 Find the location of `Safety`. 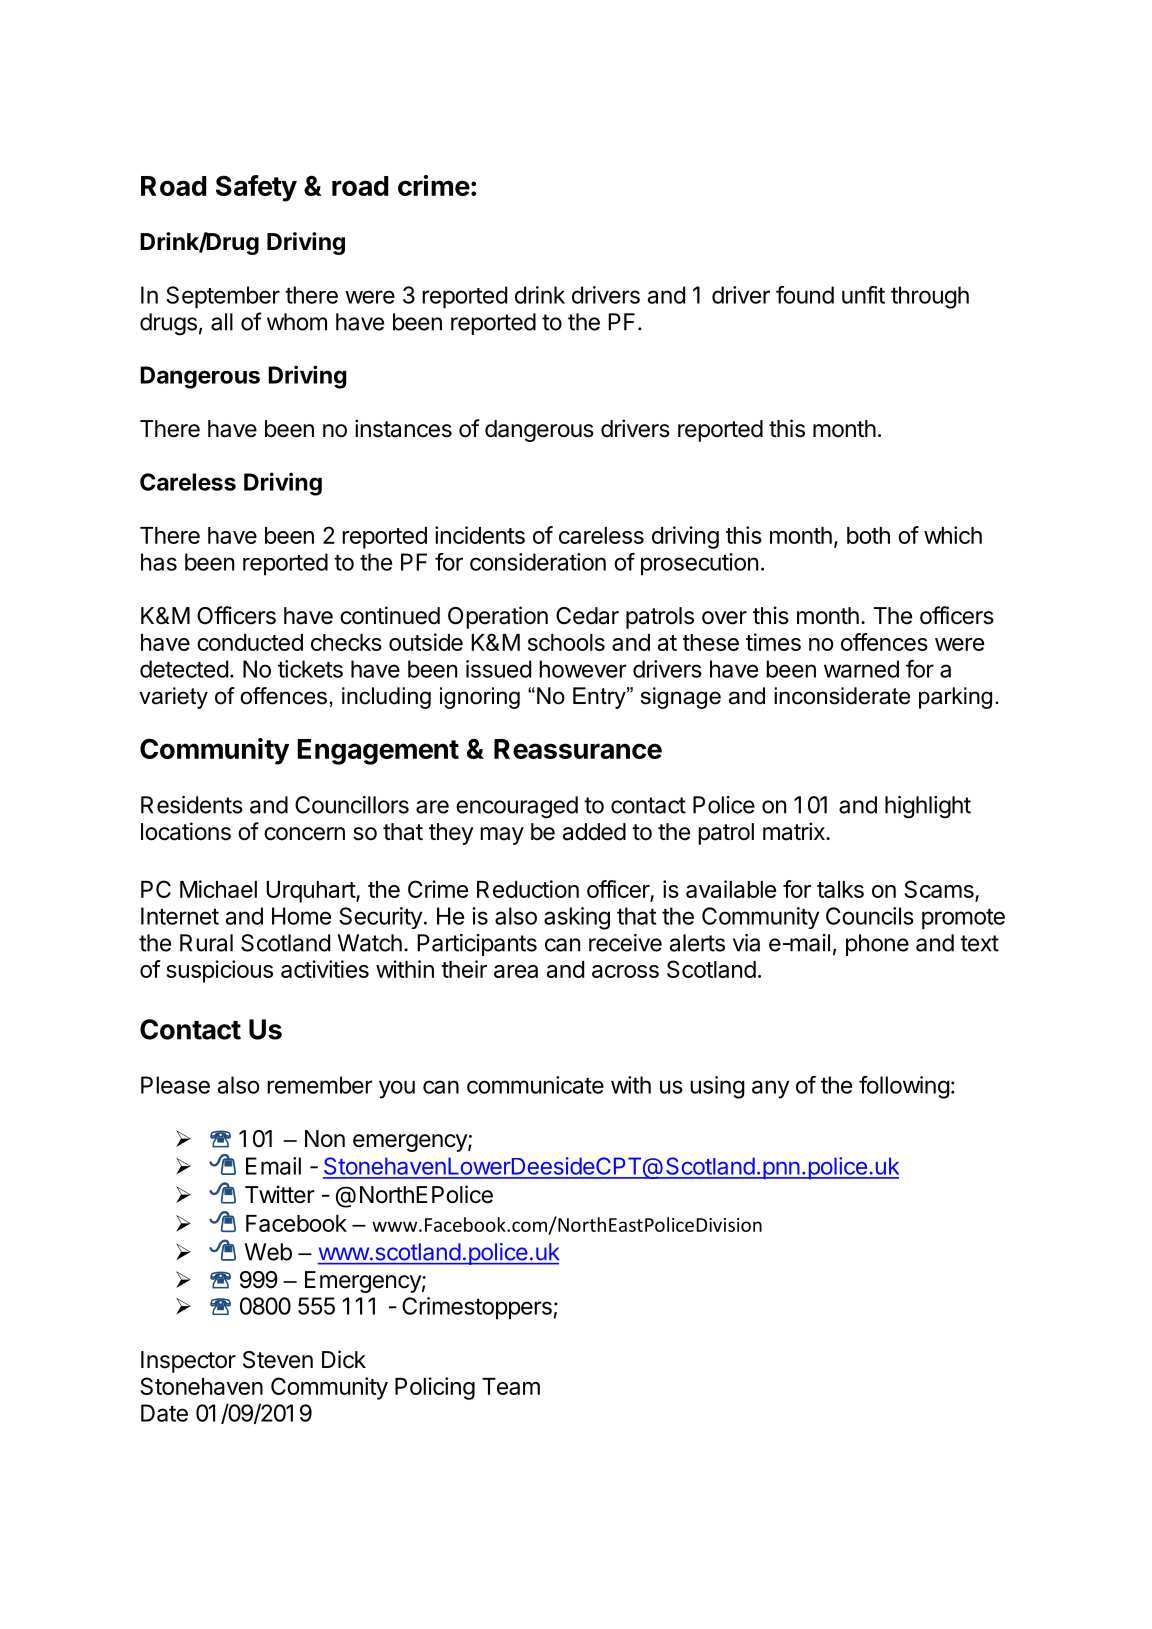

Safety is located at coordinates (256, 188).
